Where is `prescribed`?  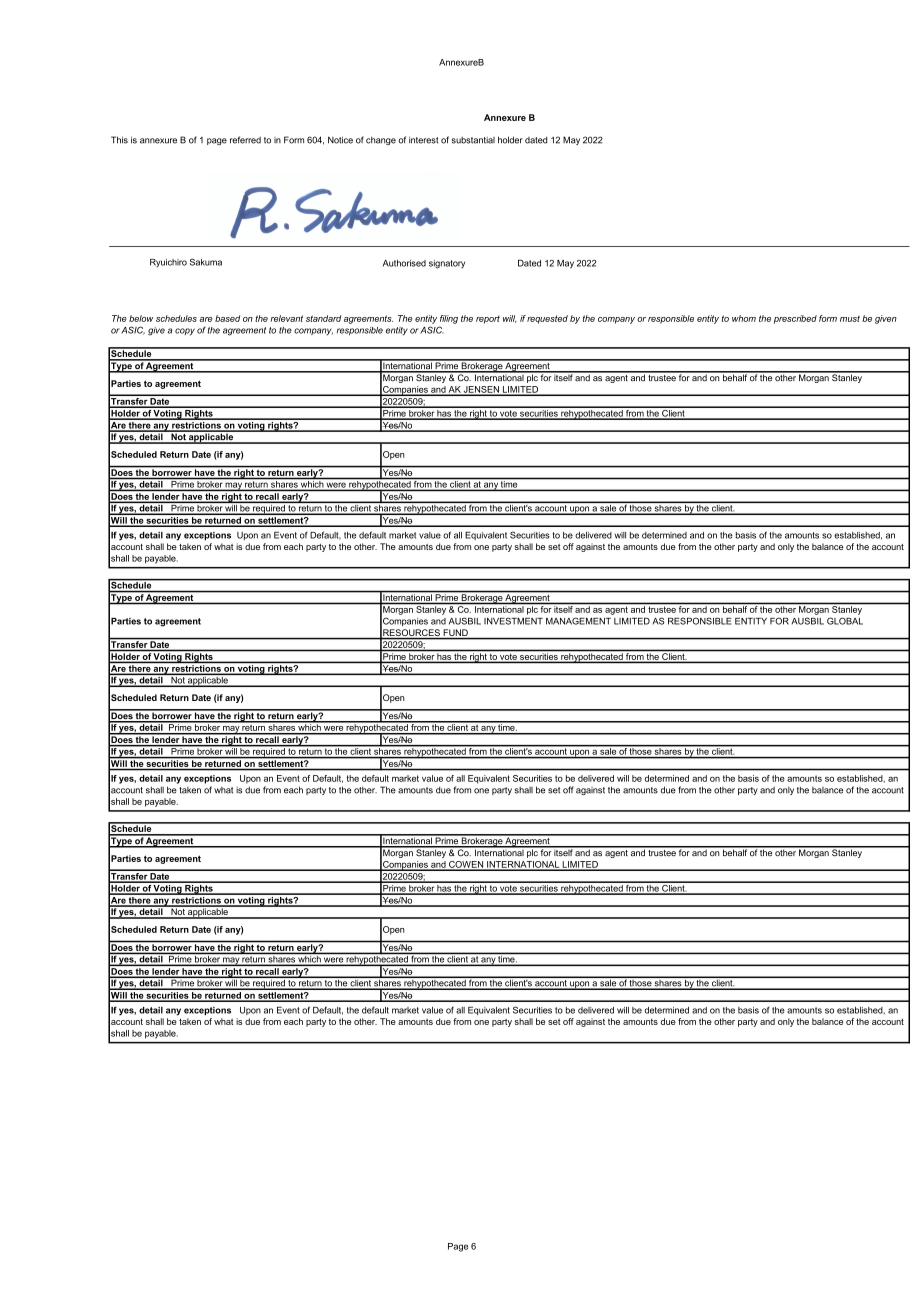 prescribed is located at coordinates (795, 319).
